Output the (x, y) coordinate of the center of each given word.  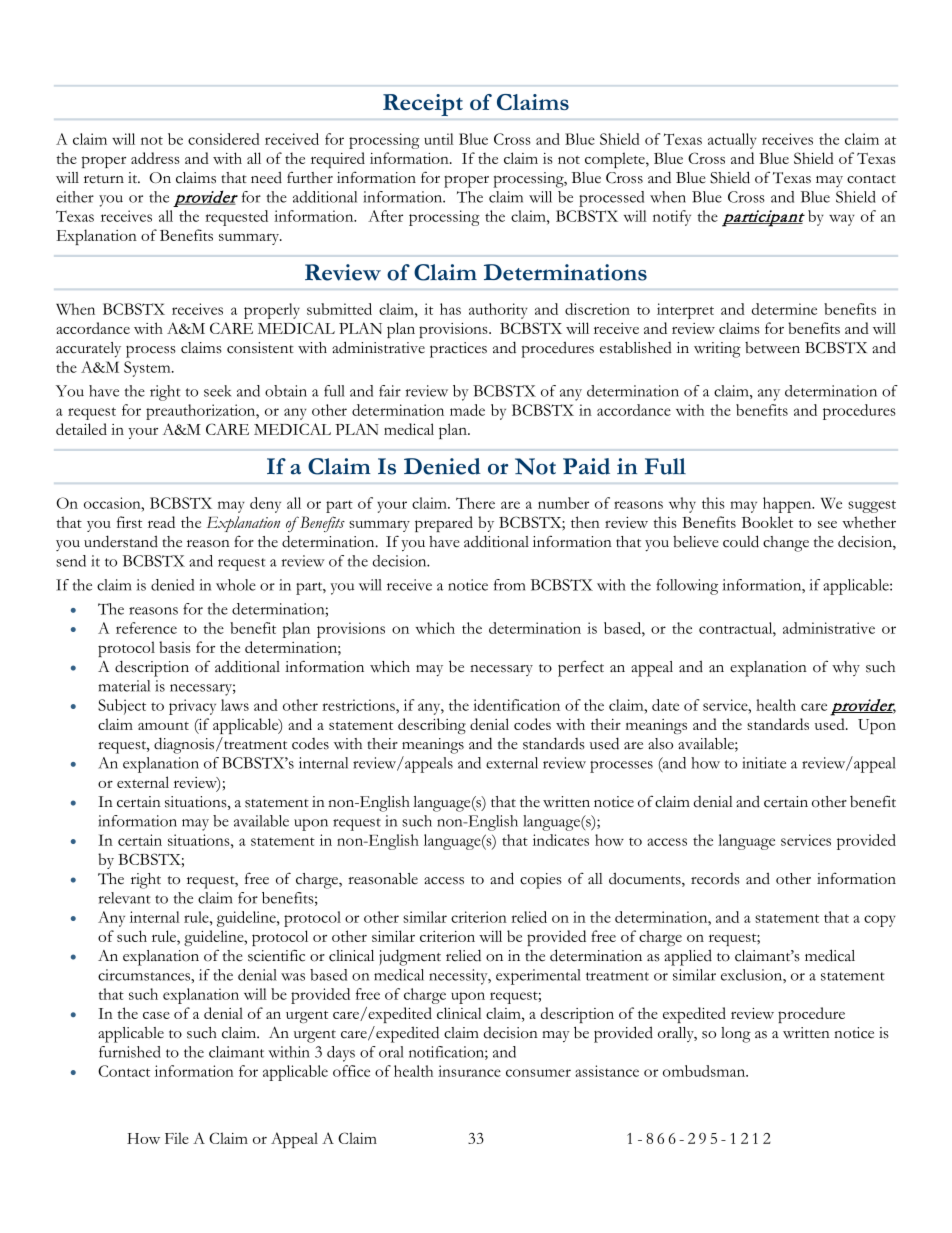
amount (163, 725)
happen (788, 505)
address (155, 158)
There (475, 503)
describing (432, 726)
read (161, 522)
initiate (764, 763)
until (439, 139)
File (177, 1138)
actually (732, 141)
